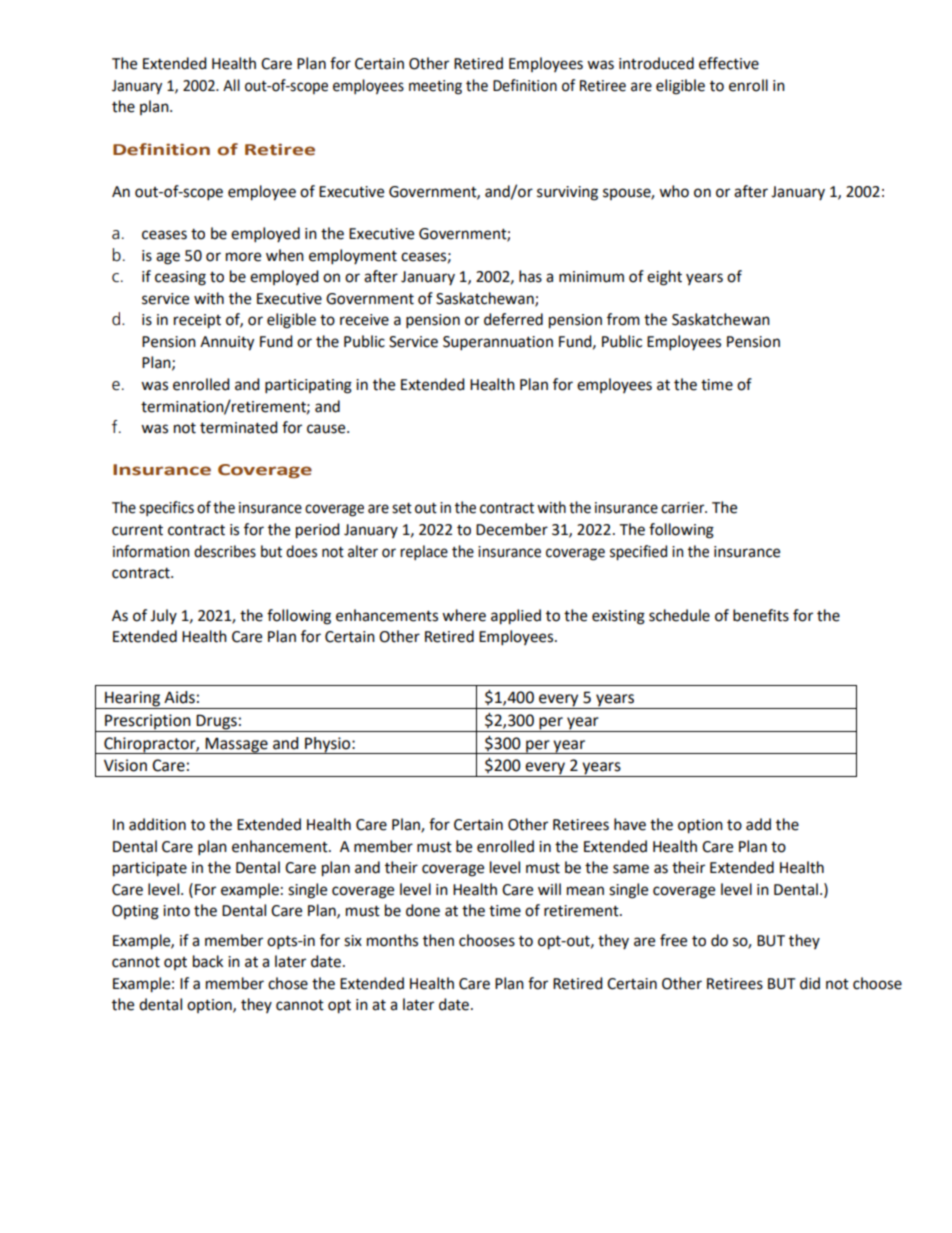 The height and width of the image is (1233, 952). Describe the element at coordinates (208, 961) in the image. I see `back` at that location.
